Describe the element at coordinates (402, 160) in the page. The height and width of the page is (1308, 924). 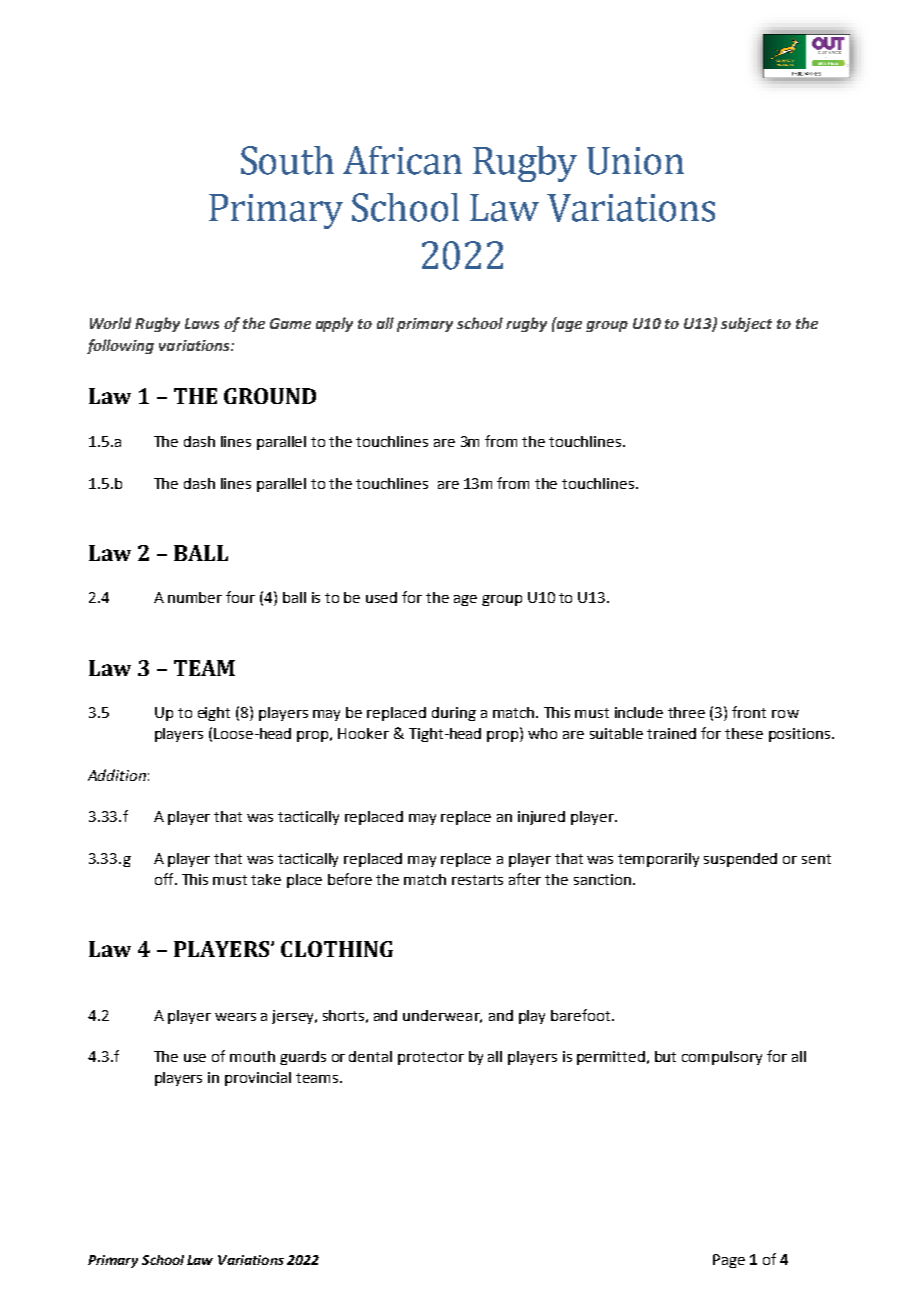
I see `African` at that location.
